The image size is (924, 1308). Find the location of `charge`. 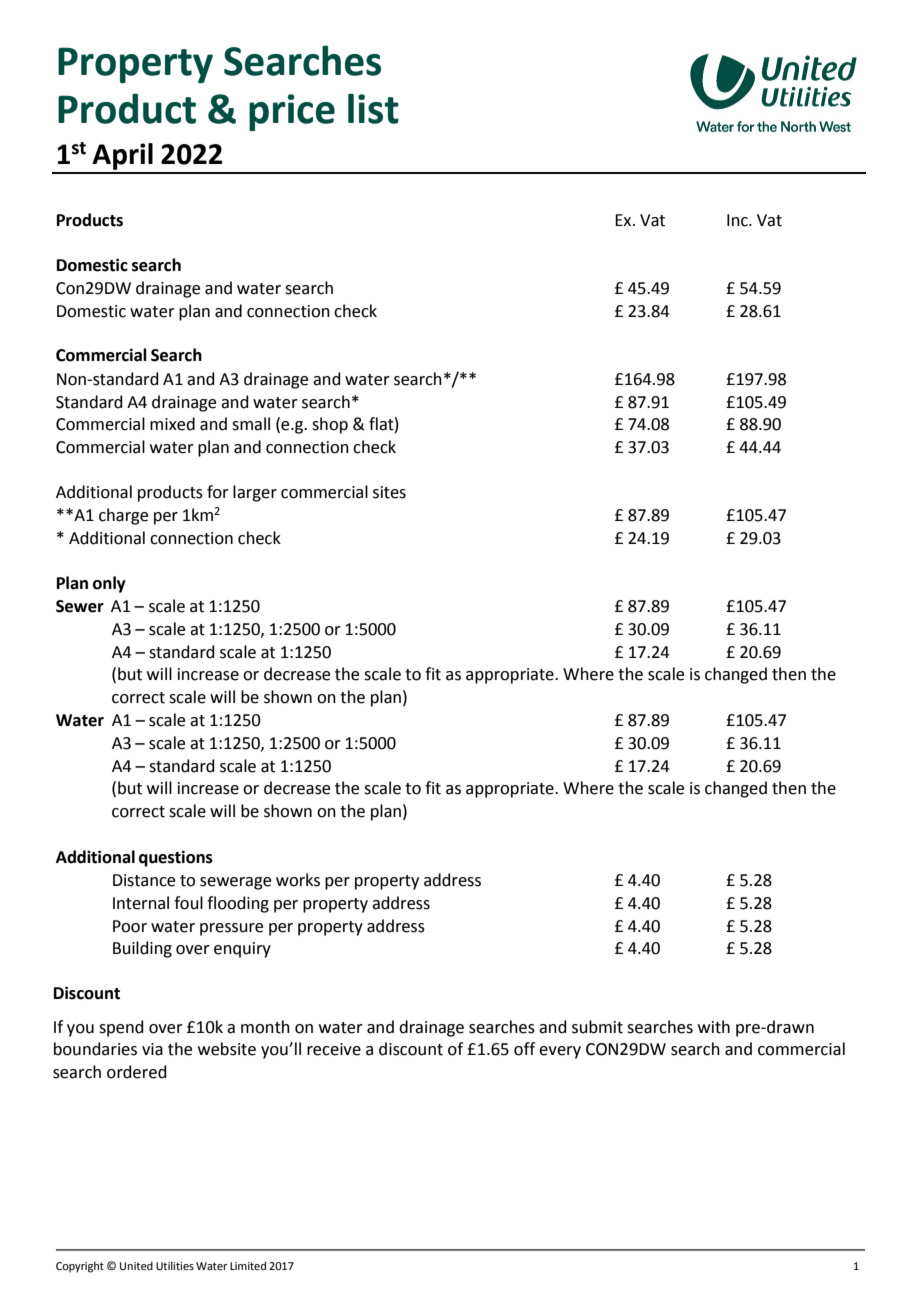

charge is located at coordinates (123, 516).
